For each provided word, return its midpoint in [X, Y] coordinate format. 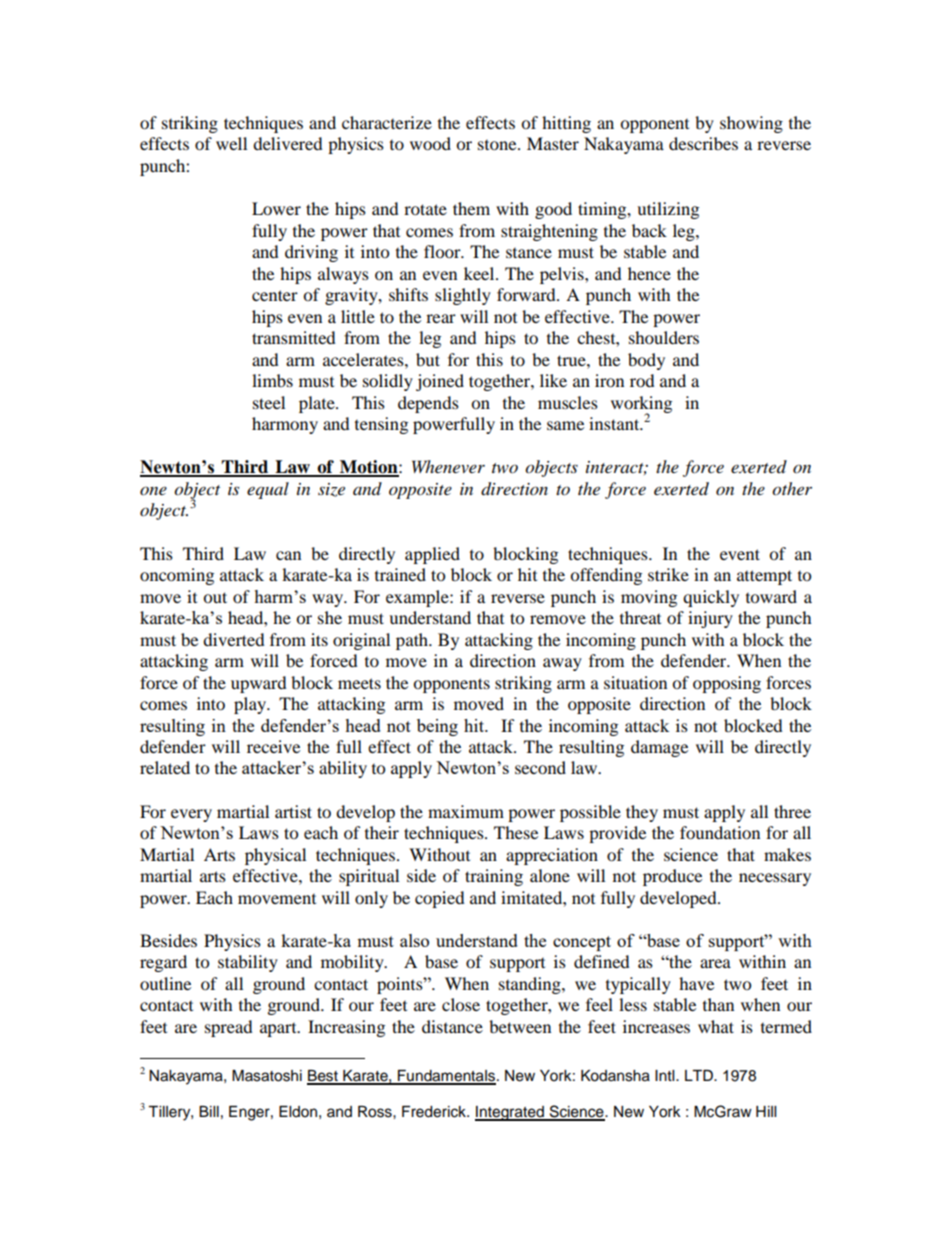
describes [703, 143]
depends [428, 404]
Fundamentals [446, 1077]
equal [268, 490]
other [792, 489]
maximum [466, 811]
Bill [209, 1111]
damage [659, 748]
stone [498, 145]
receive [273, 746]
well [231, 143]
